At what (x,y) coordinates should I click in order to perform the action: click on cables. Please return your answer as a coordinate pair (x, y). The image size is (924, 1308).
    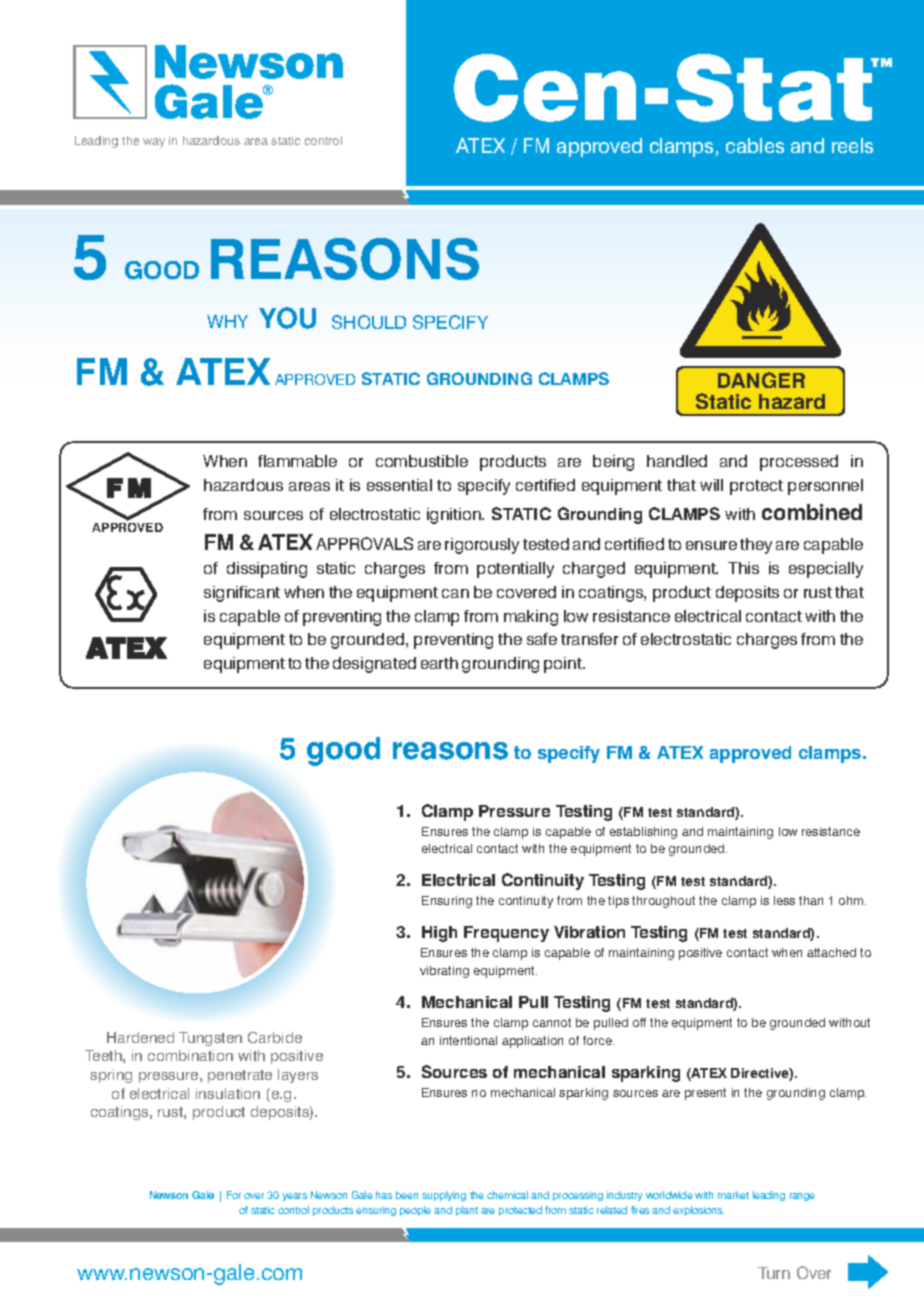
    Looking at the image, I should click on (755, 145).
